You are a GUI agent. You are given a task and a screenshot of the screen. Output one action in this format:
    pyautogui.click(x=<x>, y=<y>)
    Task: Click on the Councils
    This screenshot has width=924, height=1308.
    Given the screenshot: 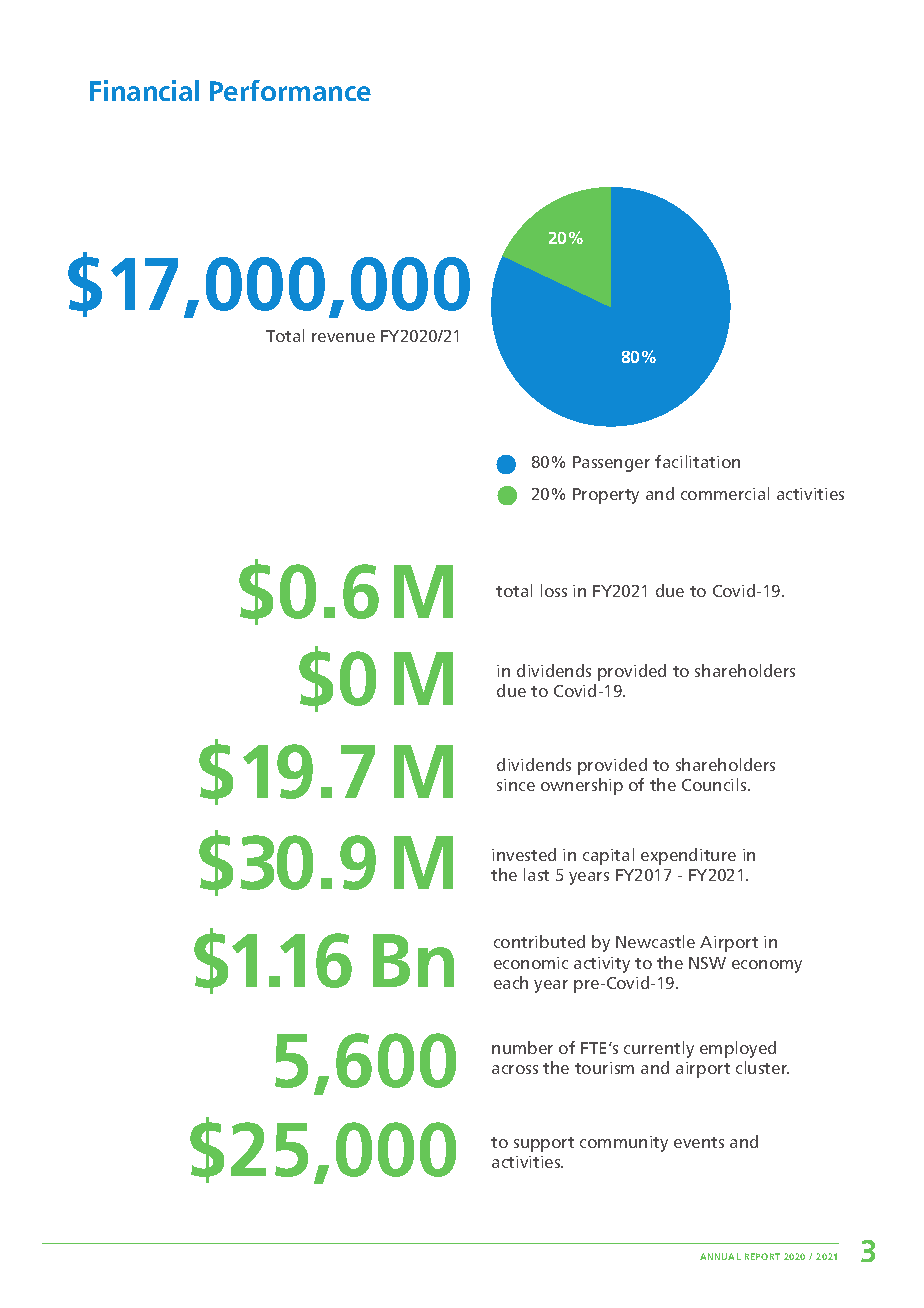 What is the action you would take?
    pyautogui.click(x=715, y=784)
